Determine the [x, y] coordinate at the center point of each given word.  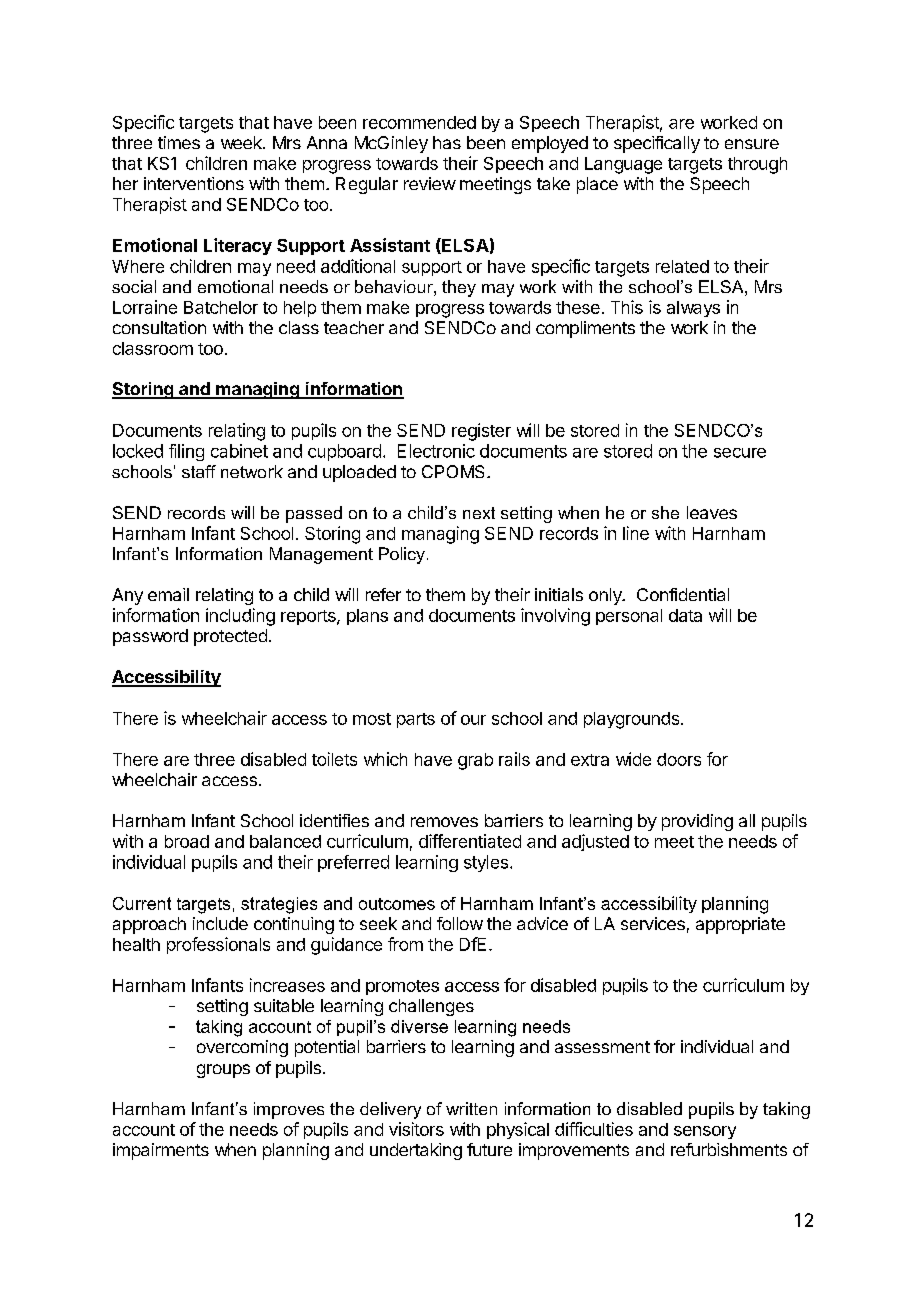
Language [623, 165]
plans [367, 617]
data [685, 615]
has [447, 142]
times [179, 142]
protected [230, 637]
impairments [161, 1151]
